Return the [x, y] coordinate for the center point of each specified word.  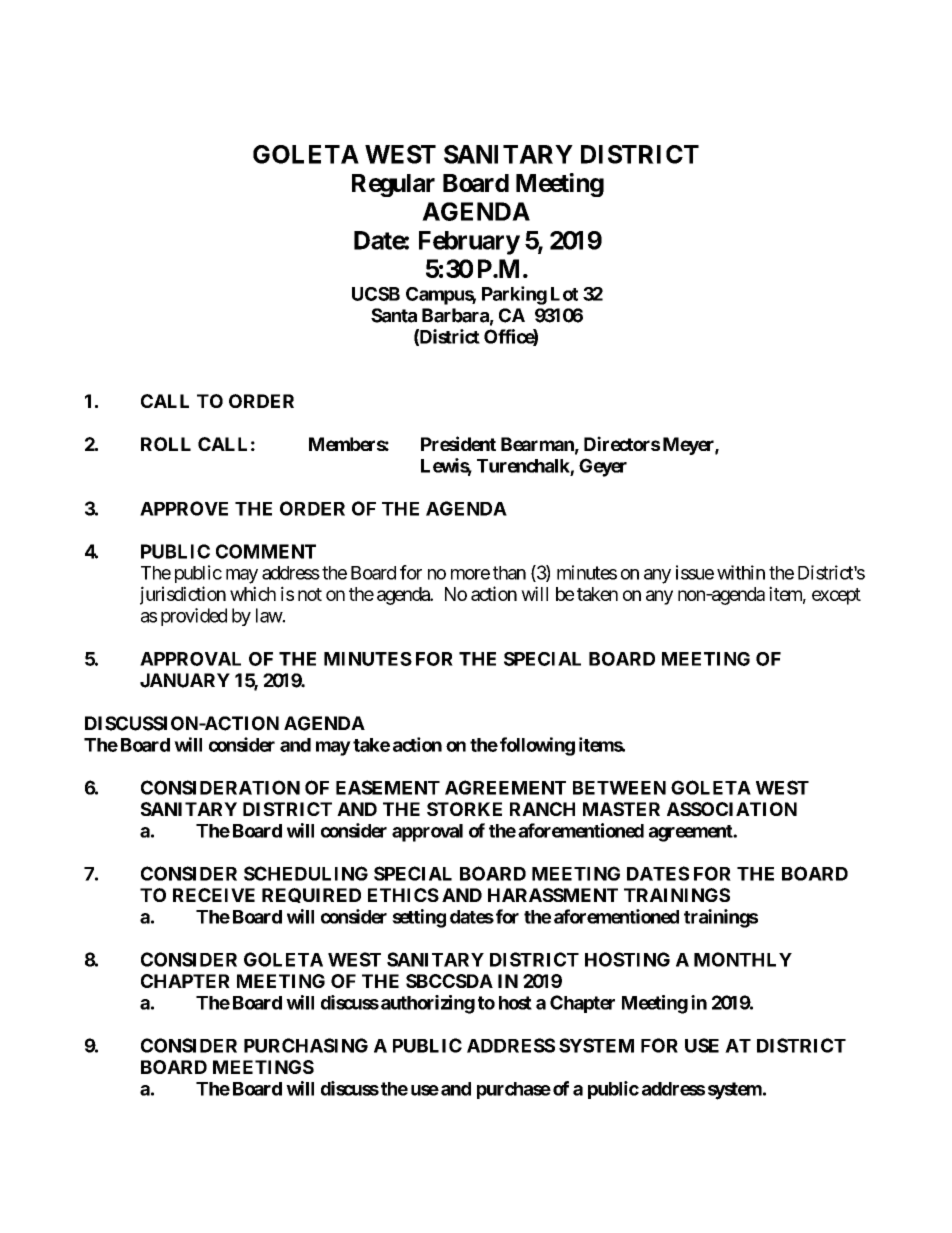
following [537, 746]
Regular [393, 185]
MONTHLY [743, 959]
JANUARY [185, 680]
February [469, 243]
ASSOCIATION [732, 809]
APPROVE [184, 508]
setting [419, 918]
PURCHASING [306, 1045]
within [741, 572]
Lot [564, 294]
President [458, 443]
